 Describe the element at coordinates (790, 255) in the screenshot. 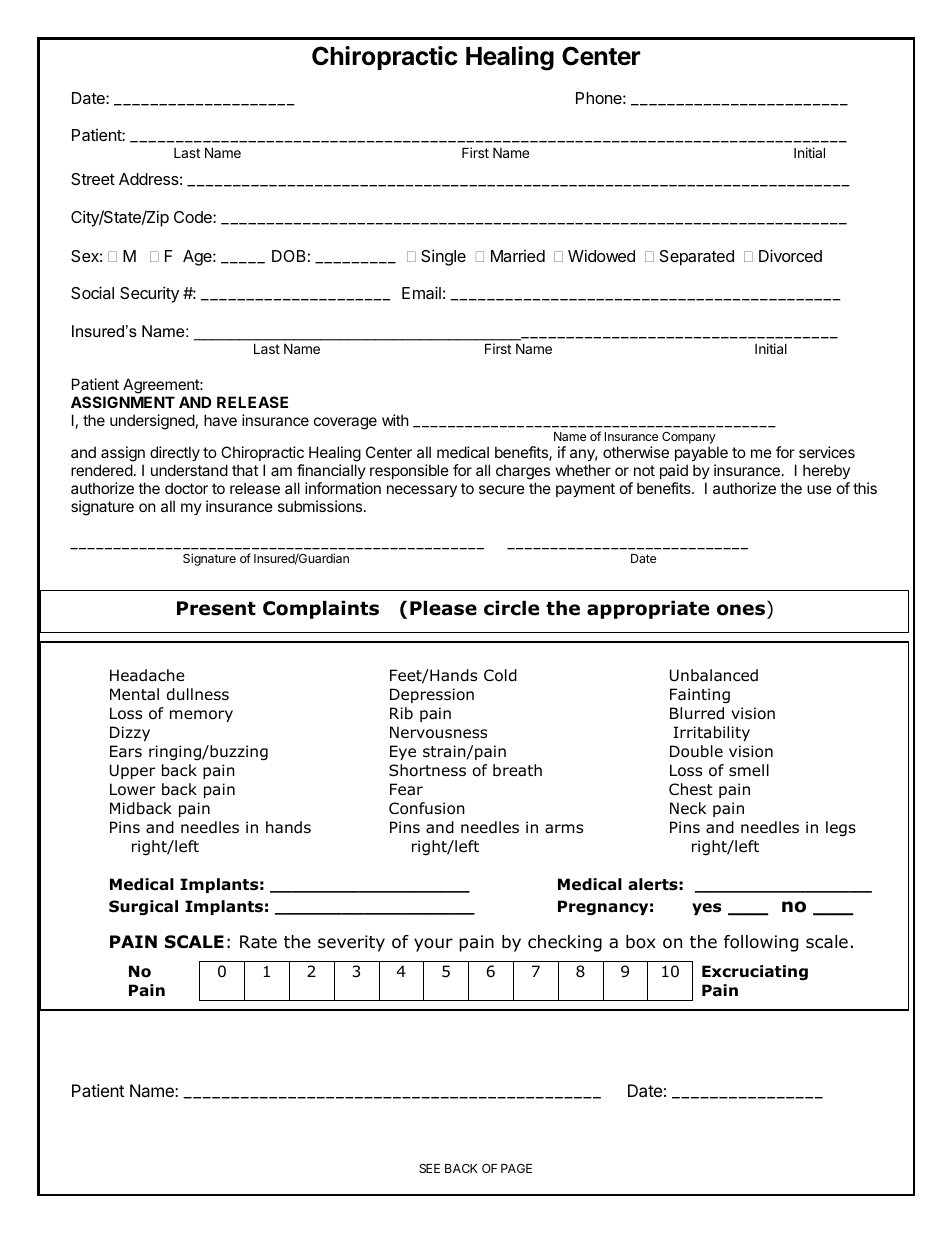

I see `Divorced` at that location.
